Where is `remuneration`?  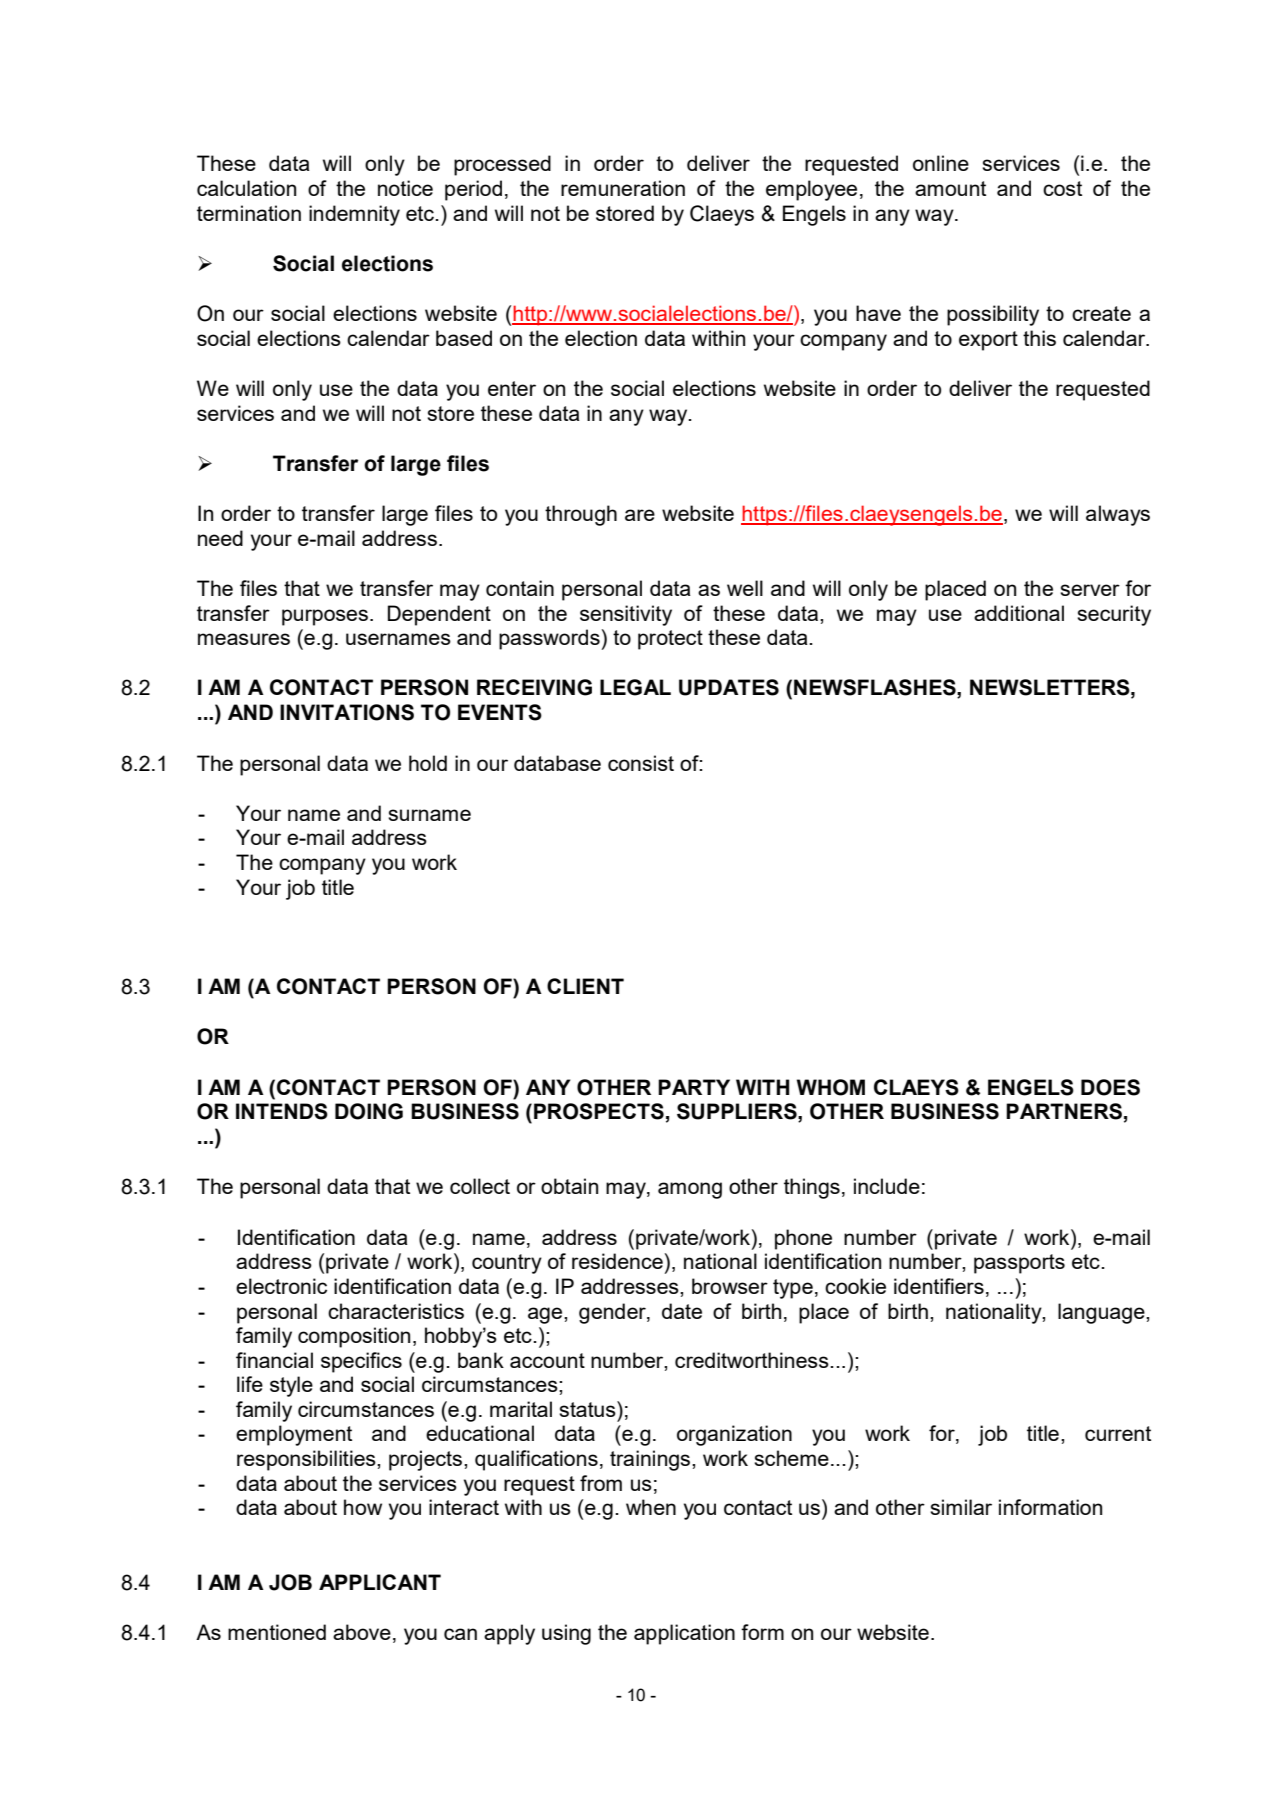 remuneration is located at coordinates (623, 188).
